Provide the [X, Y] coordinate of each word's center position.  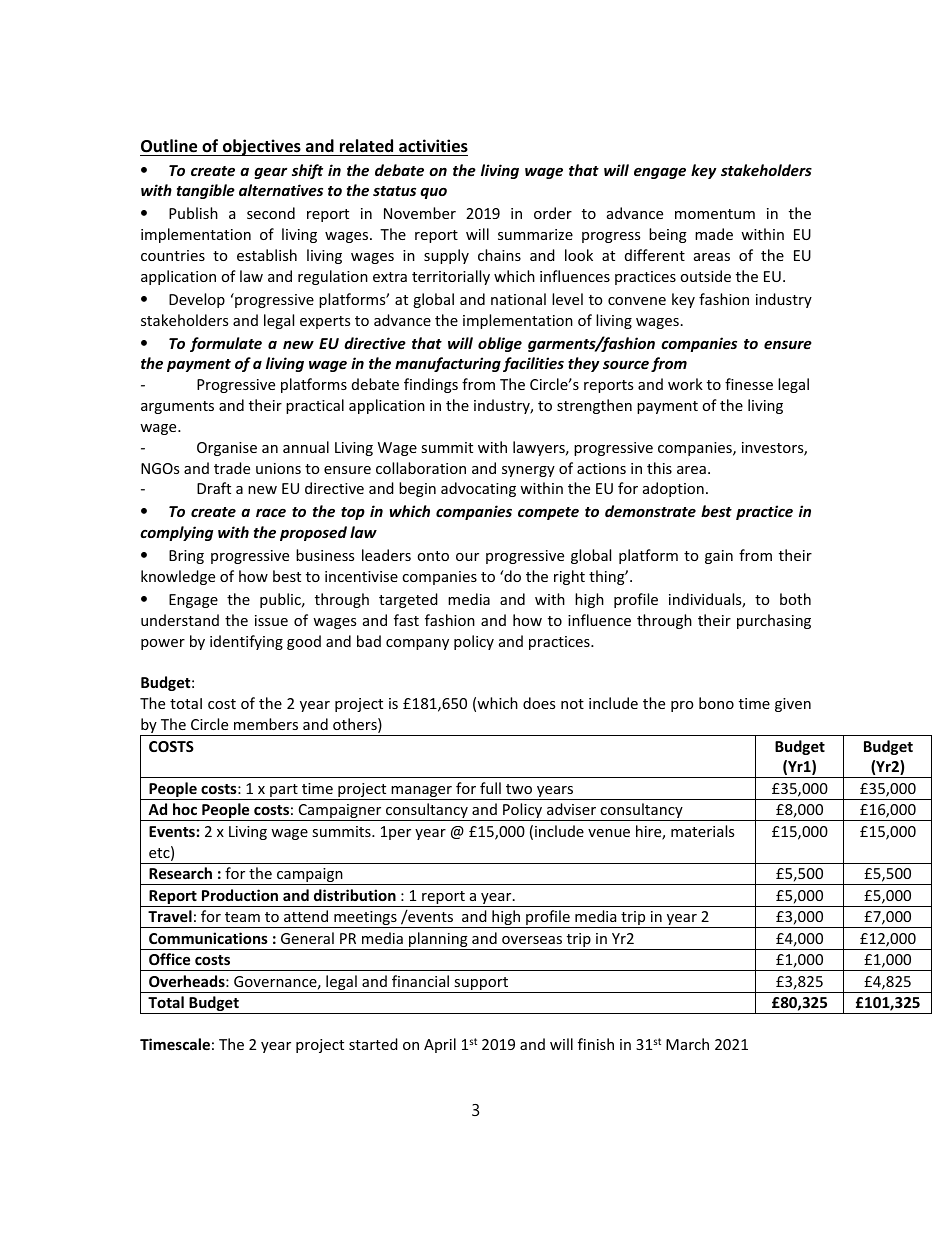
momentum [715, 214]
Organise [227, 449]
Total [166, 1002]
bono [716, 703]
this [659, 468]
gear [271, 173]
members [266, 724]
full [490, 788]
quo [433, 193]
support [481, 985]
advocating [478, 489]
